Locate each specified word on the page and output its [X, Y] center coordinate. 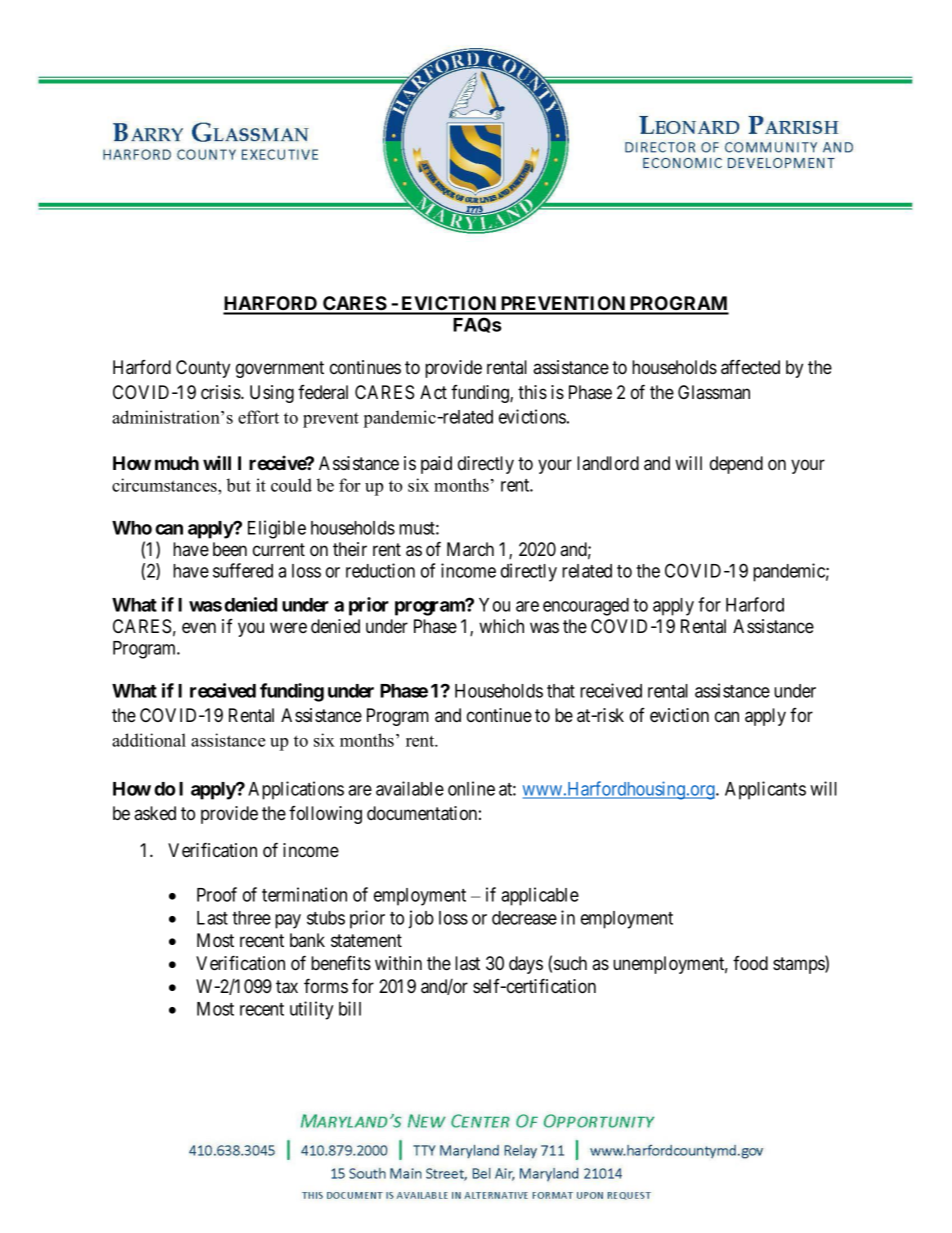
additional [149, 740]
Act [433, 392]
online [471, 788]
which [501, 626]
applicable [540, 896]
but [239, 485]
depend [736, 465]
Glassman [714, 392]
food [750, 963]
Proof [217, 894]
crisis [221, 392]
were [288, 627]
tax [287, 987]
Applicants [765, 790]
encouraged [586, 607]
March [470, 549]
